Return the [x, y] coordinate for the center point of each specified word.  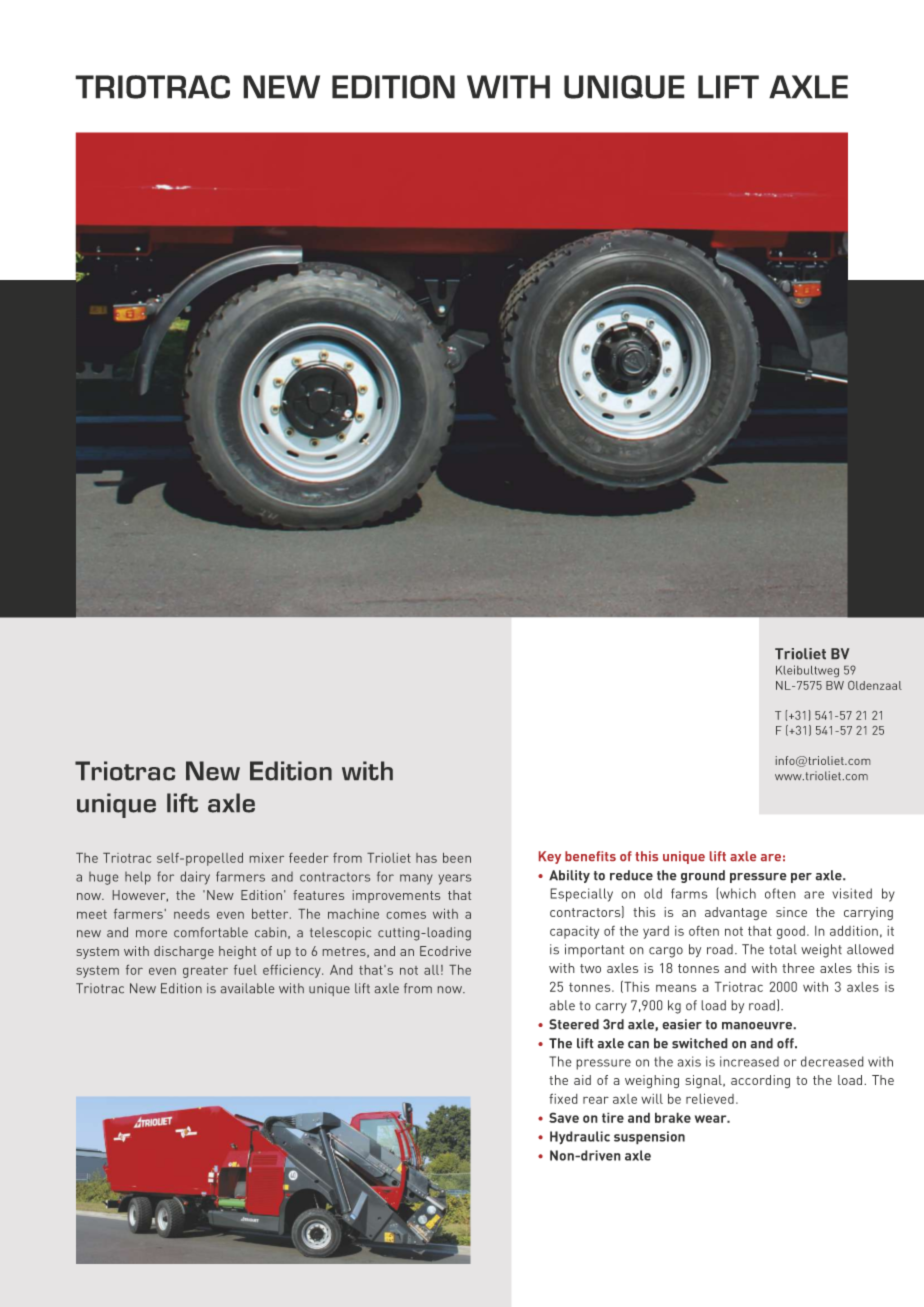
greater [205, 972]
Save [564, 1117]
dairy [195, 878]
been [457, 858]
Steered [574, 1024]
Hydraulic [580, 1138]
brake [673, 1117]
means [676, 988]
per [801, 878]
